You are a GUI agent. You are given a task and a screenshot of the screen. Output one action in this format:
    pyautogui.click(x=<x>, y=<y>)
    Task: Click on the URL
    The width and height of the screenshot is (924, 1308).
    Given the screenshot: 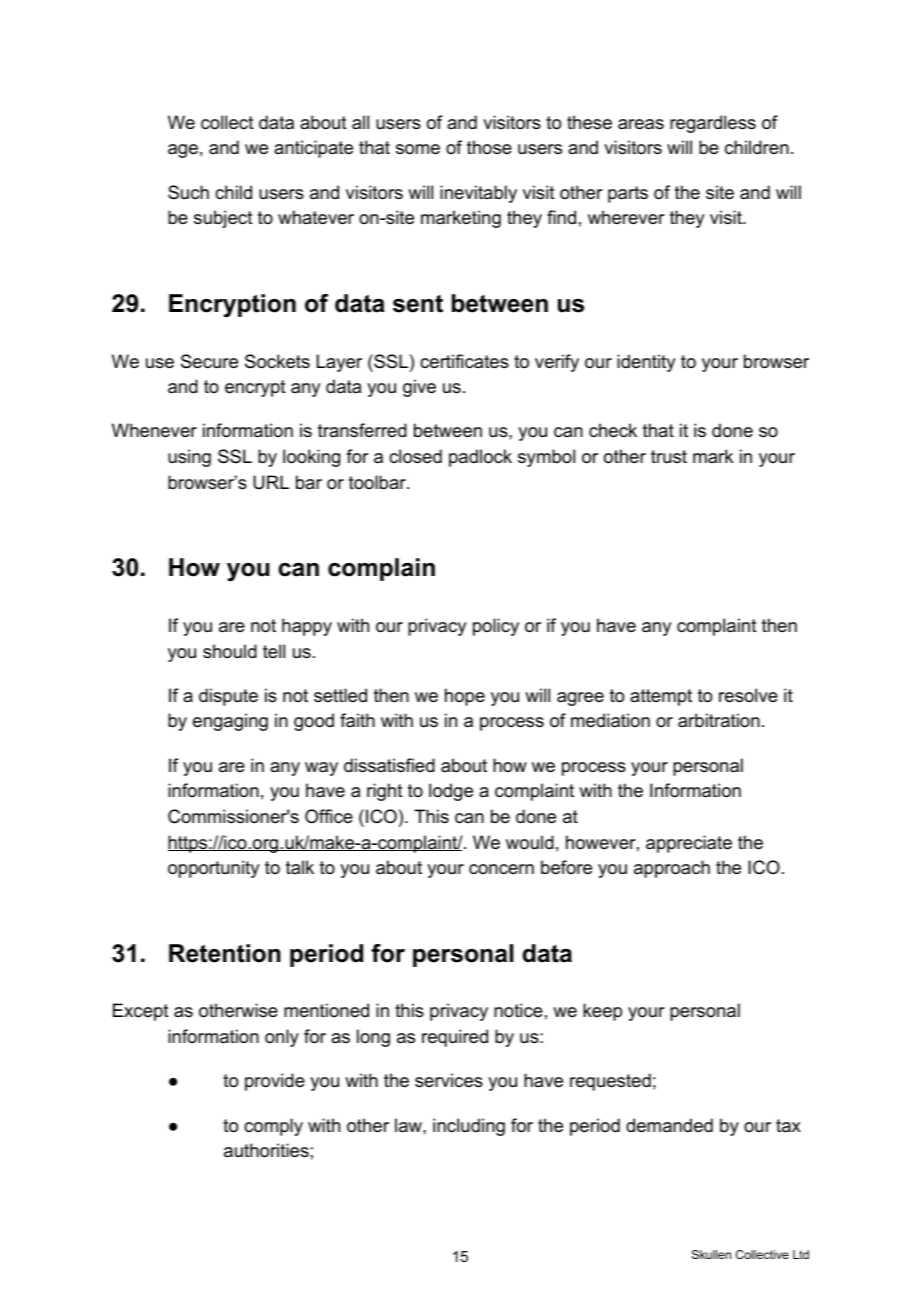 What is the action you would take?
    pyautogui.click(x=271, y=482)
